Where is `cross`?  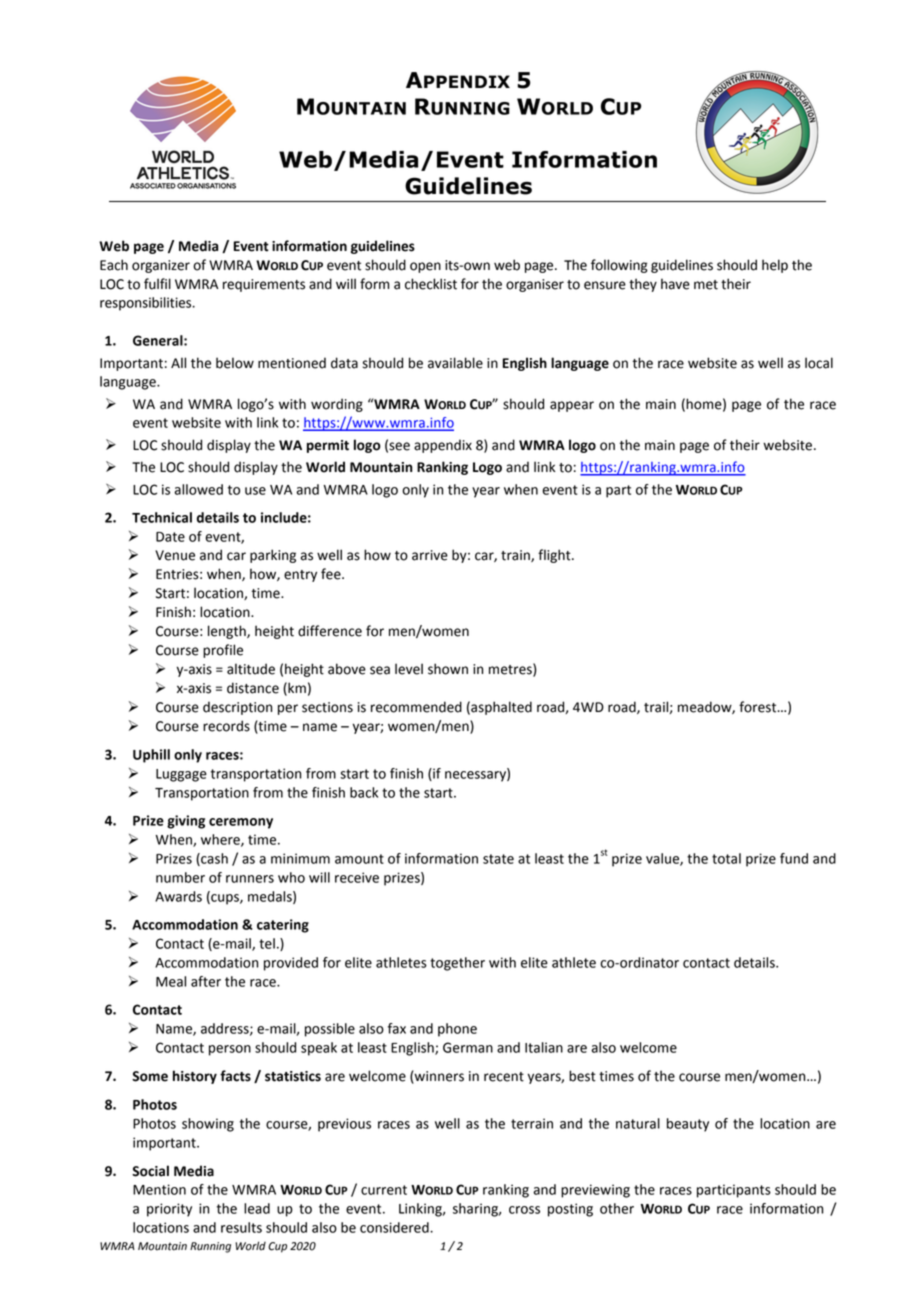 cross is located at coordinates (524, 1210).
